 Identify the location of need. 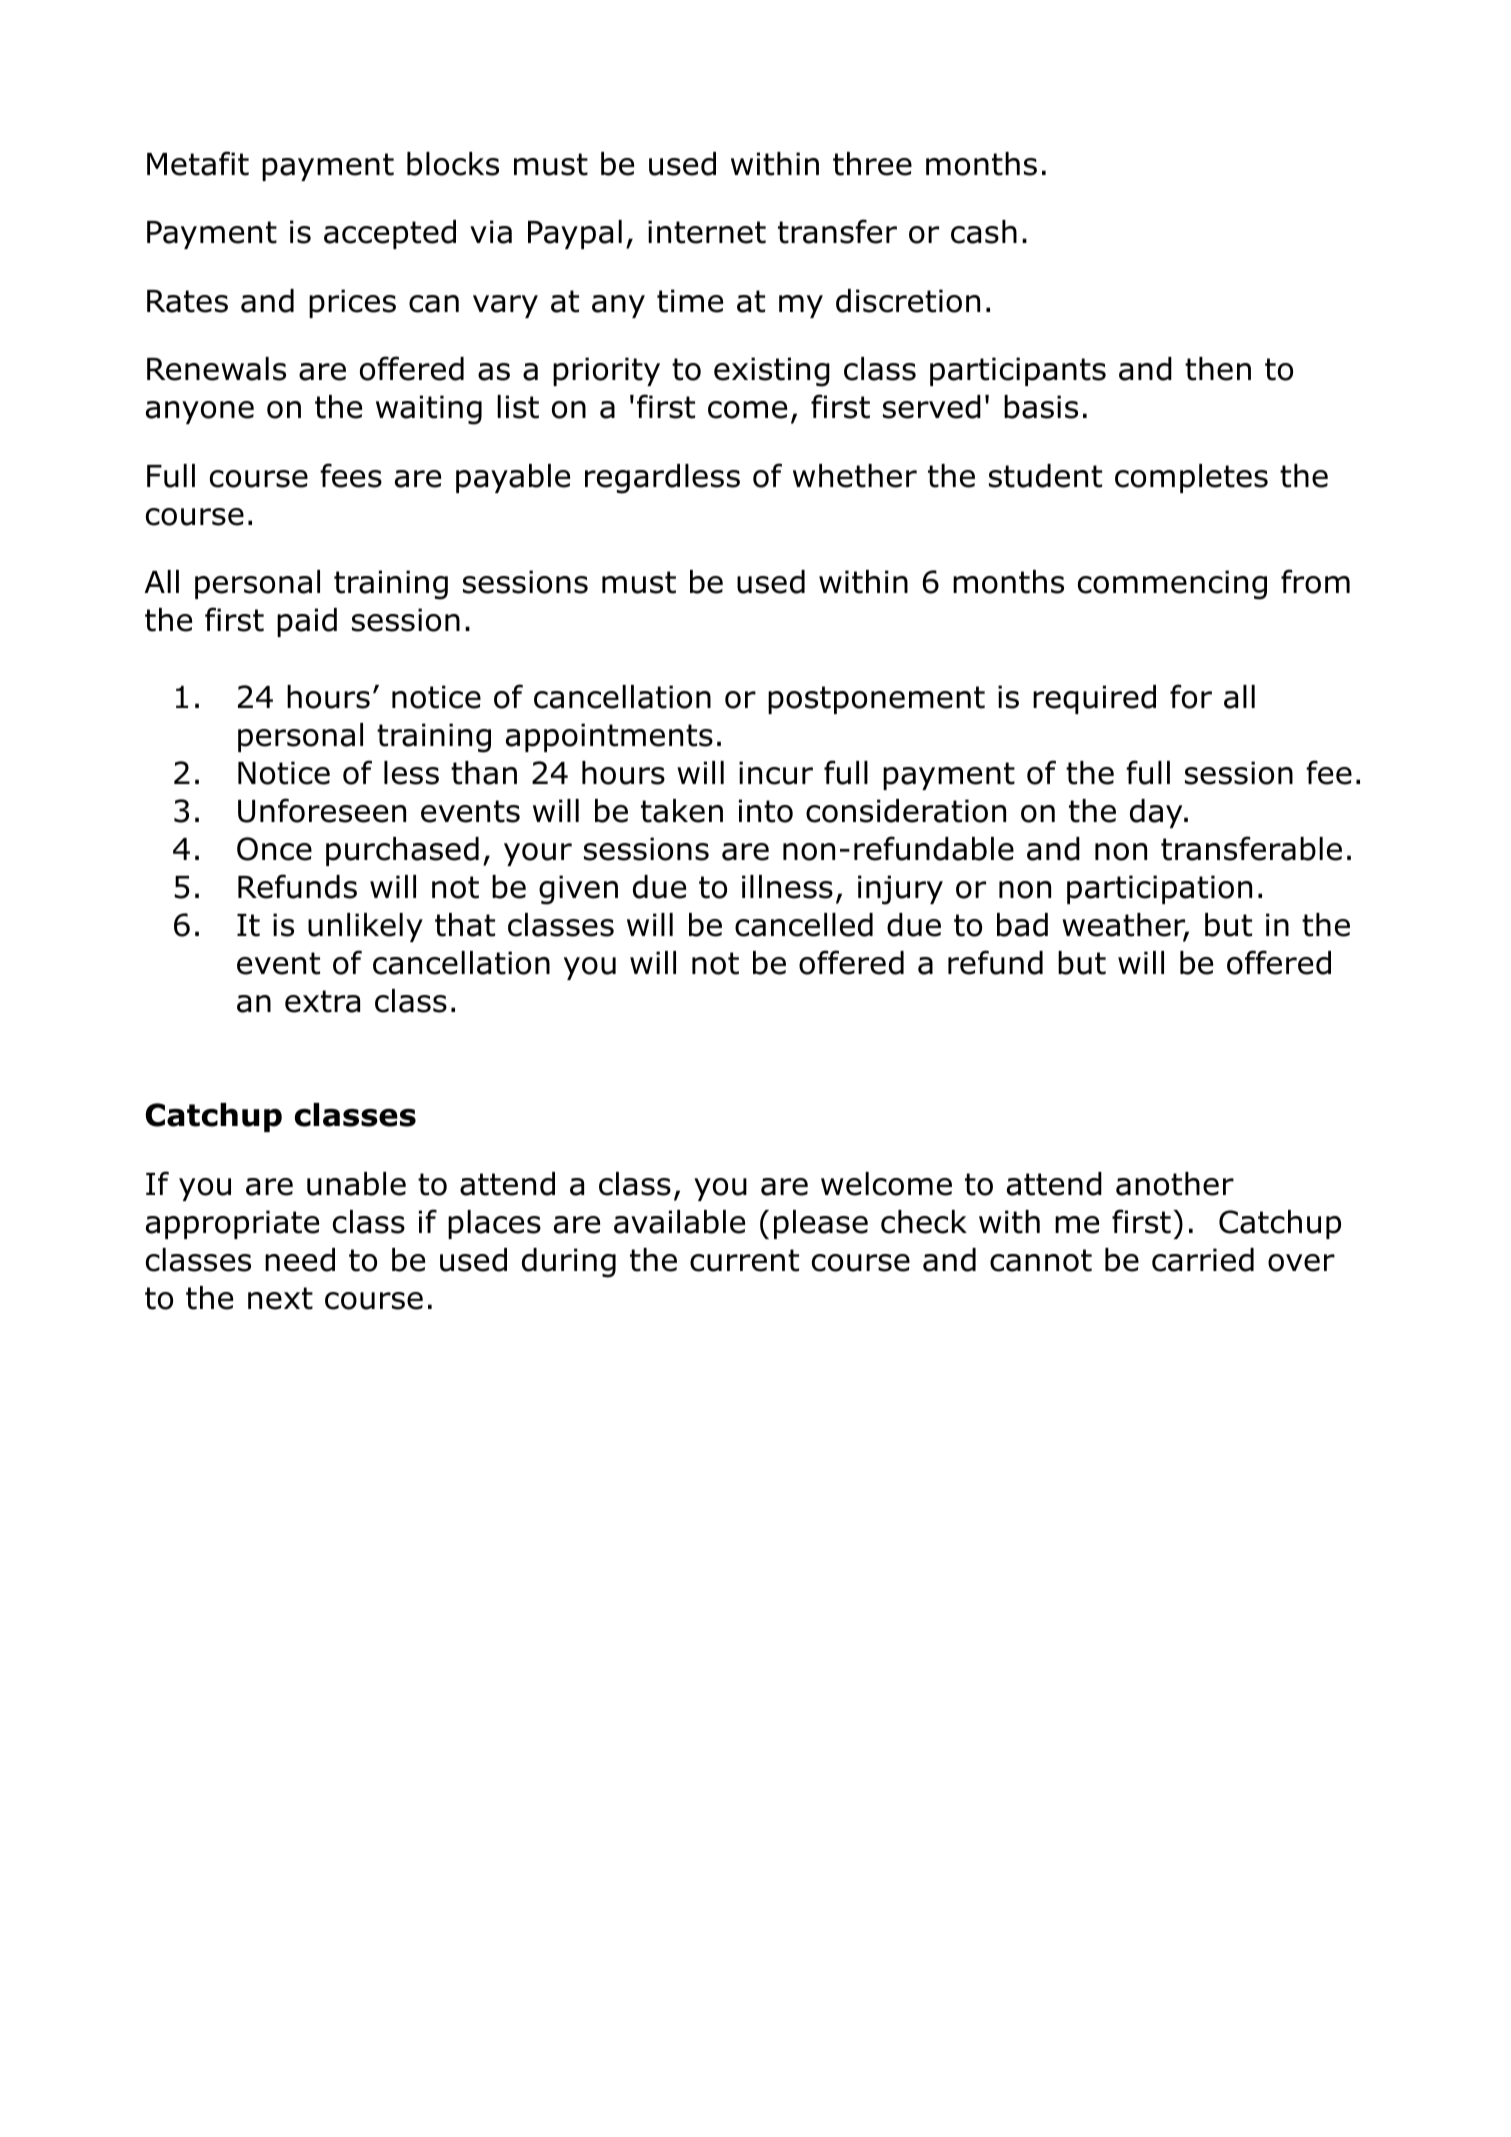
(300, 1260).
